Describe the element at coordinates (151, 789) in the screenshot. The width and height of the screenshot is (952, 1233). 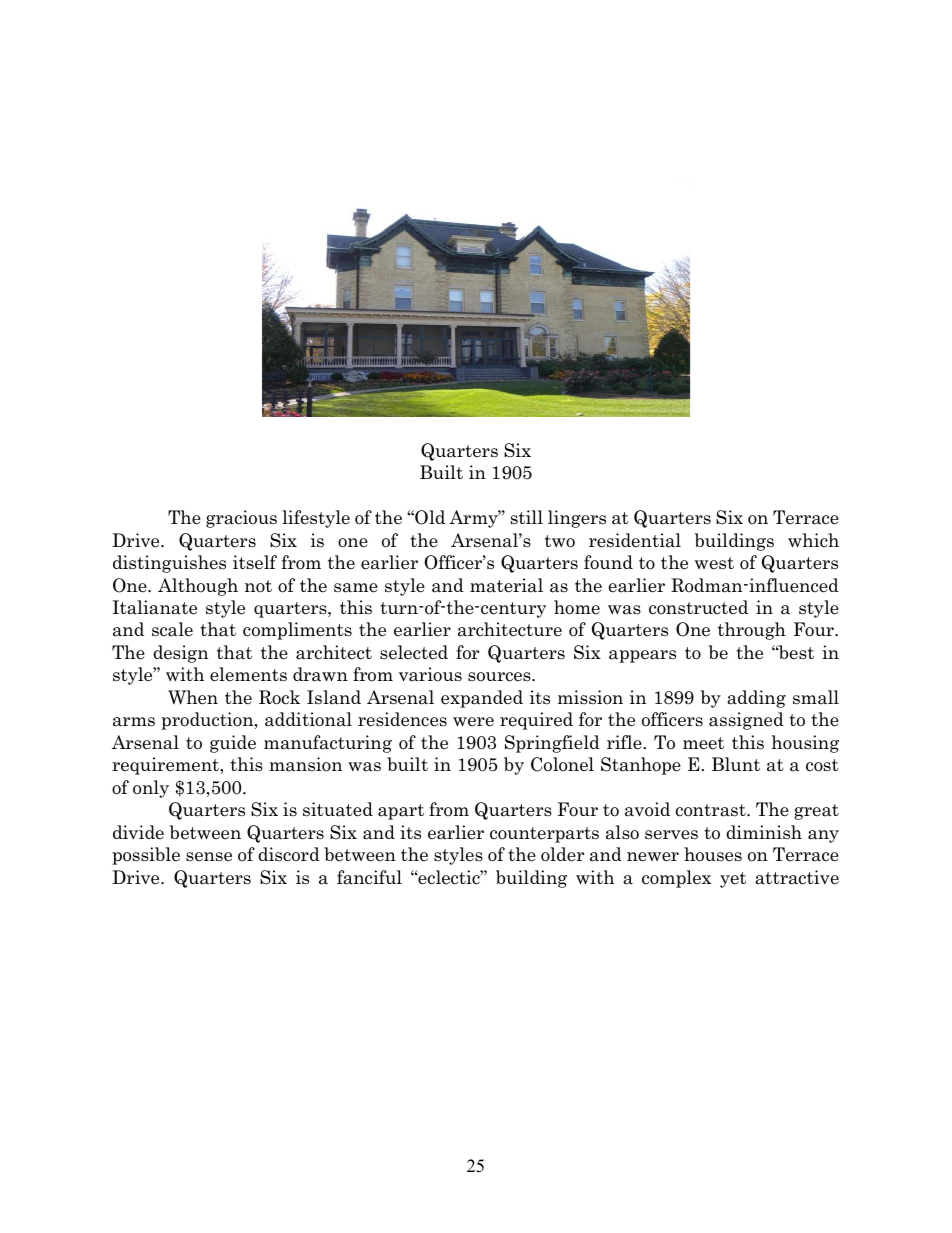
I see `only` at that location.
